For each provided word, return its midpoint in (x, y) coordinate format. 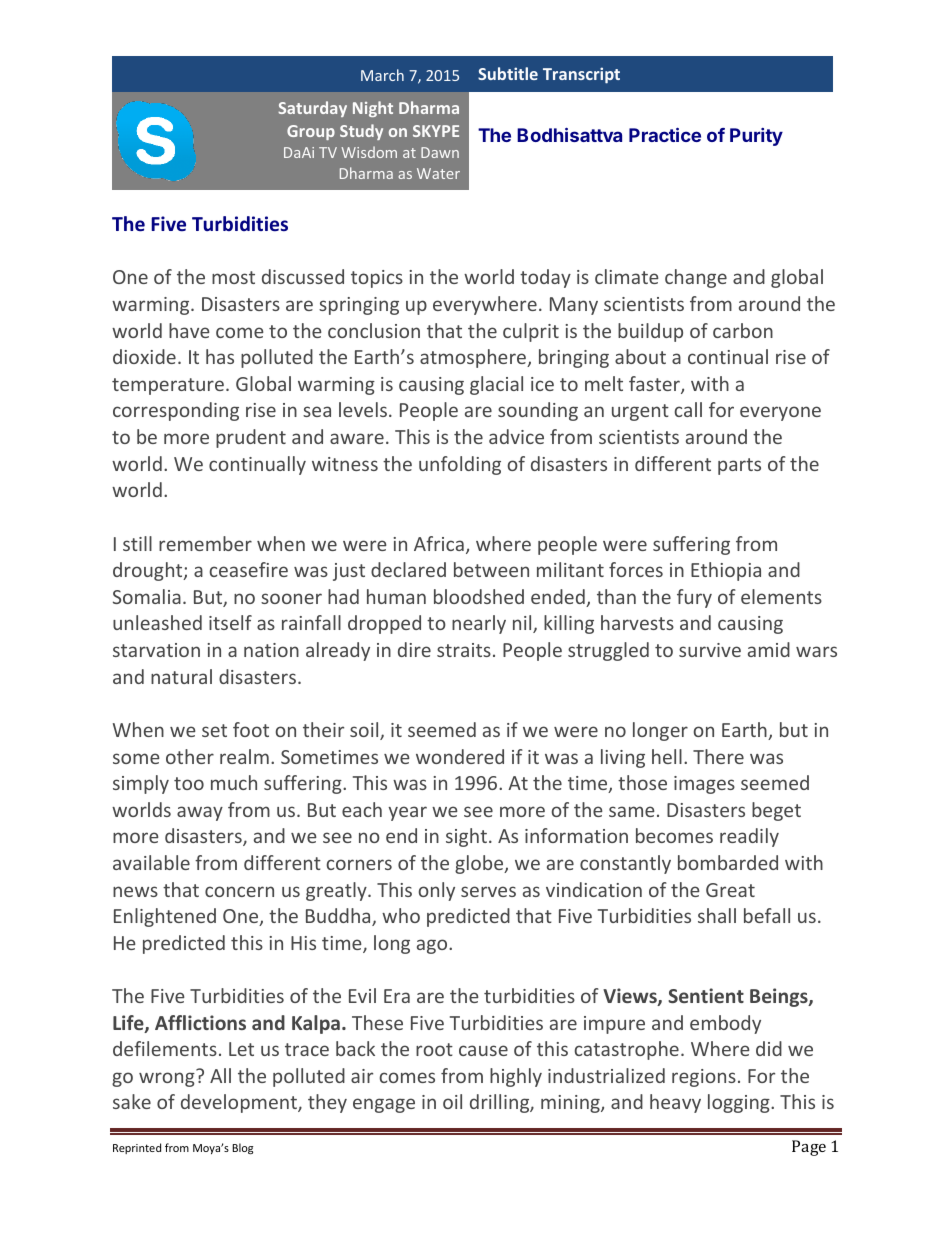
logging (740, 1103)
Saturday (312, 109)
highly (516, 1077)
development (240, 1103)
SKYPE (436, 131)
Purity (756, 137)
